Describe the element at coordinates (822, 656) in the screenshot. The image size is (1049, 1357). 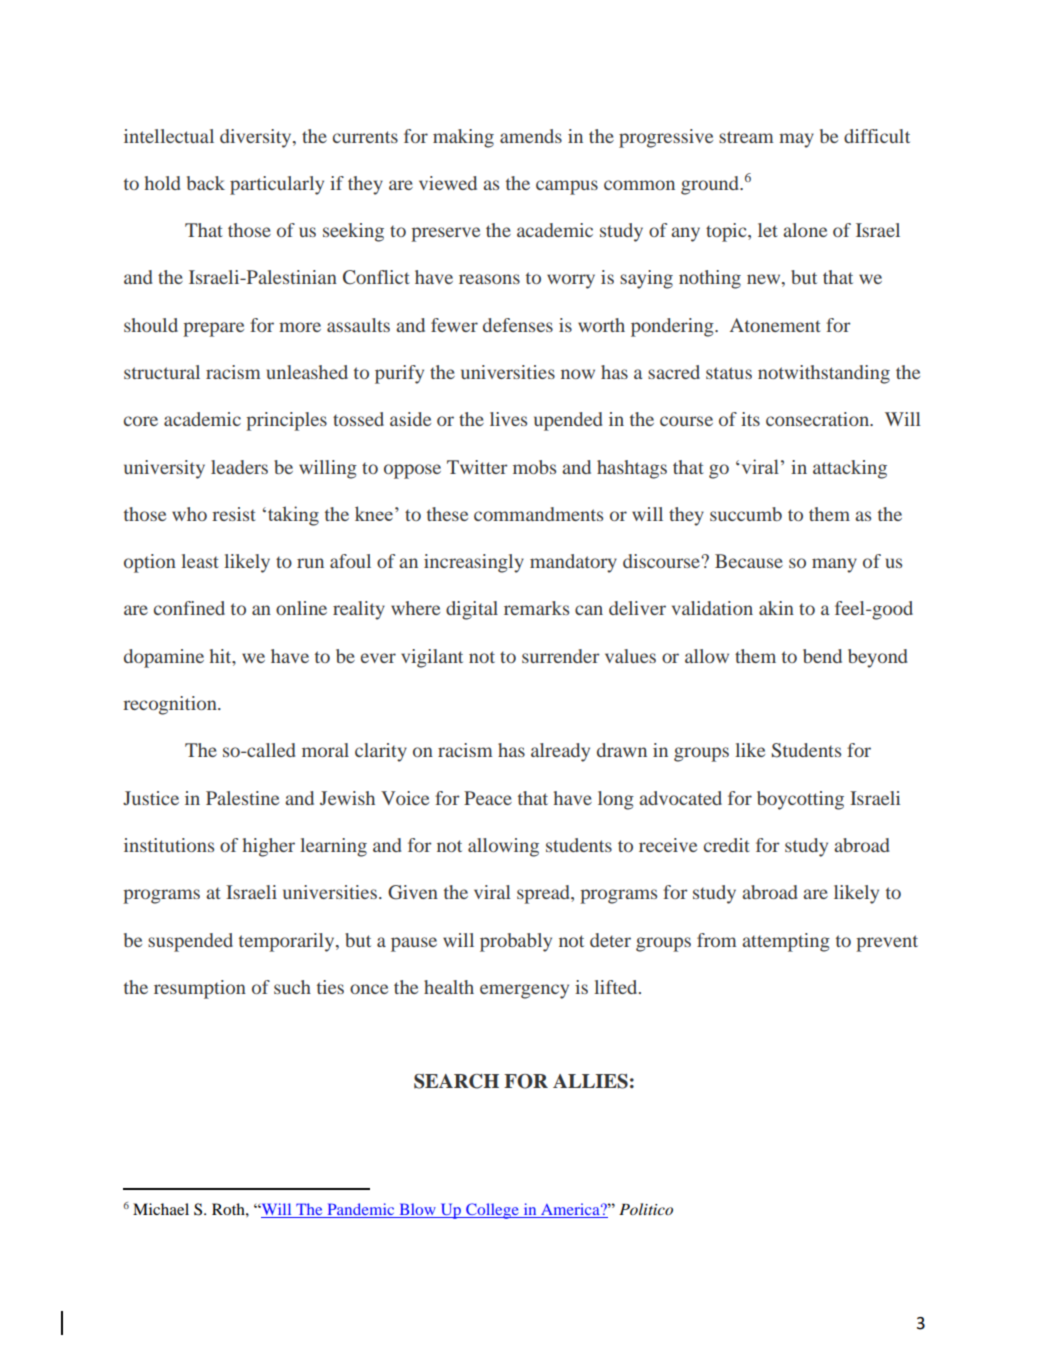
I see `bend` at that location.
